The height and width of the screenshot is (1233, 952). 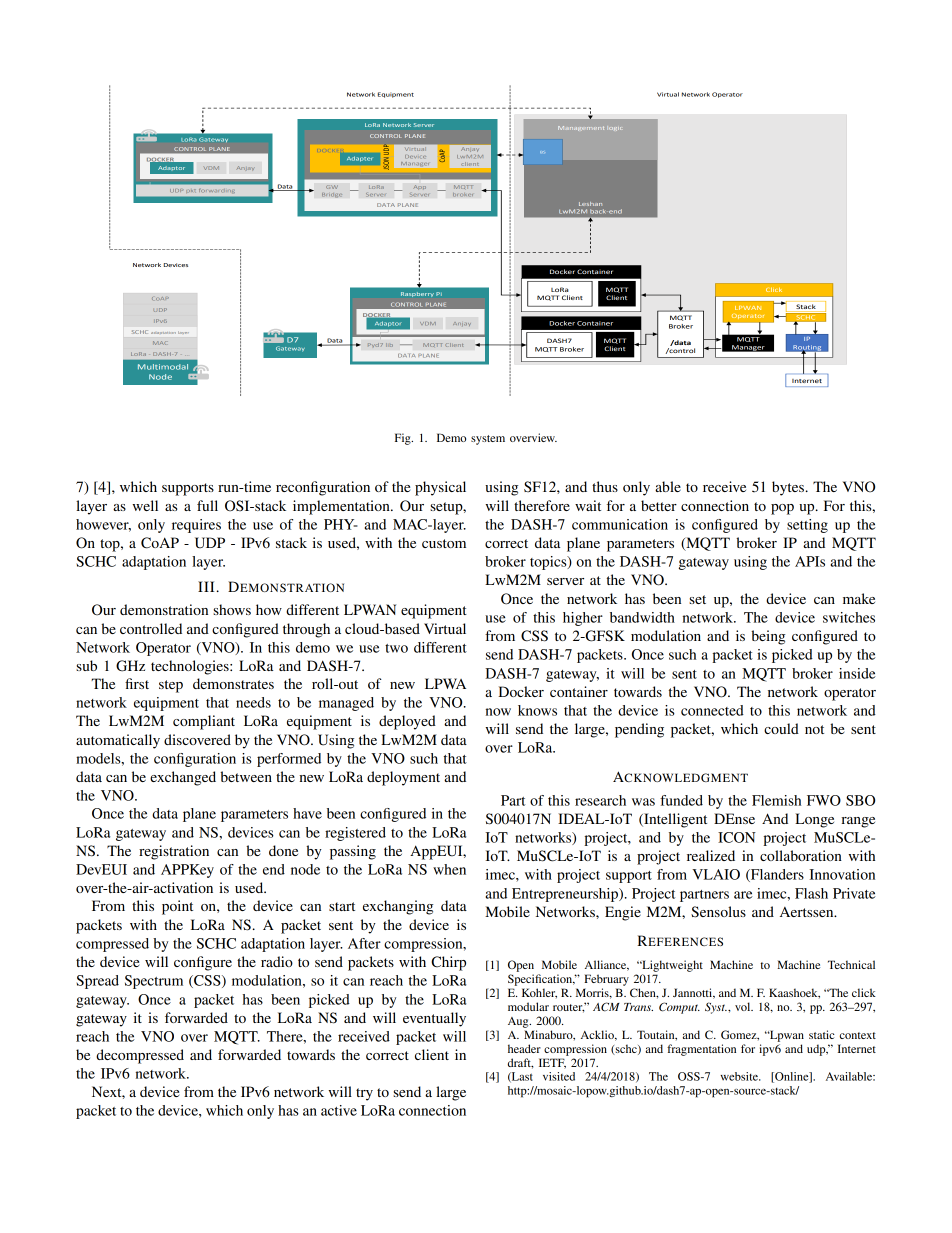 What do you see at coordinates (789, 488) in the screenshot?
I see `bytes` at bounding box center [789, 488].
